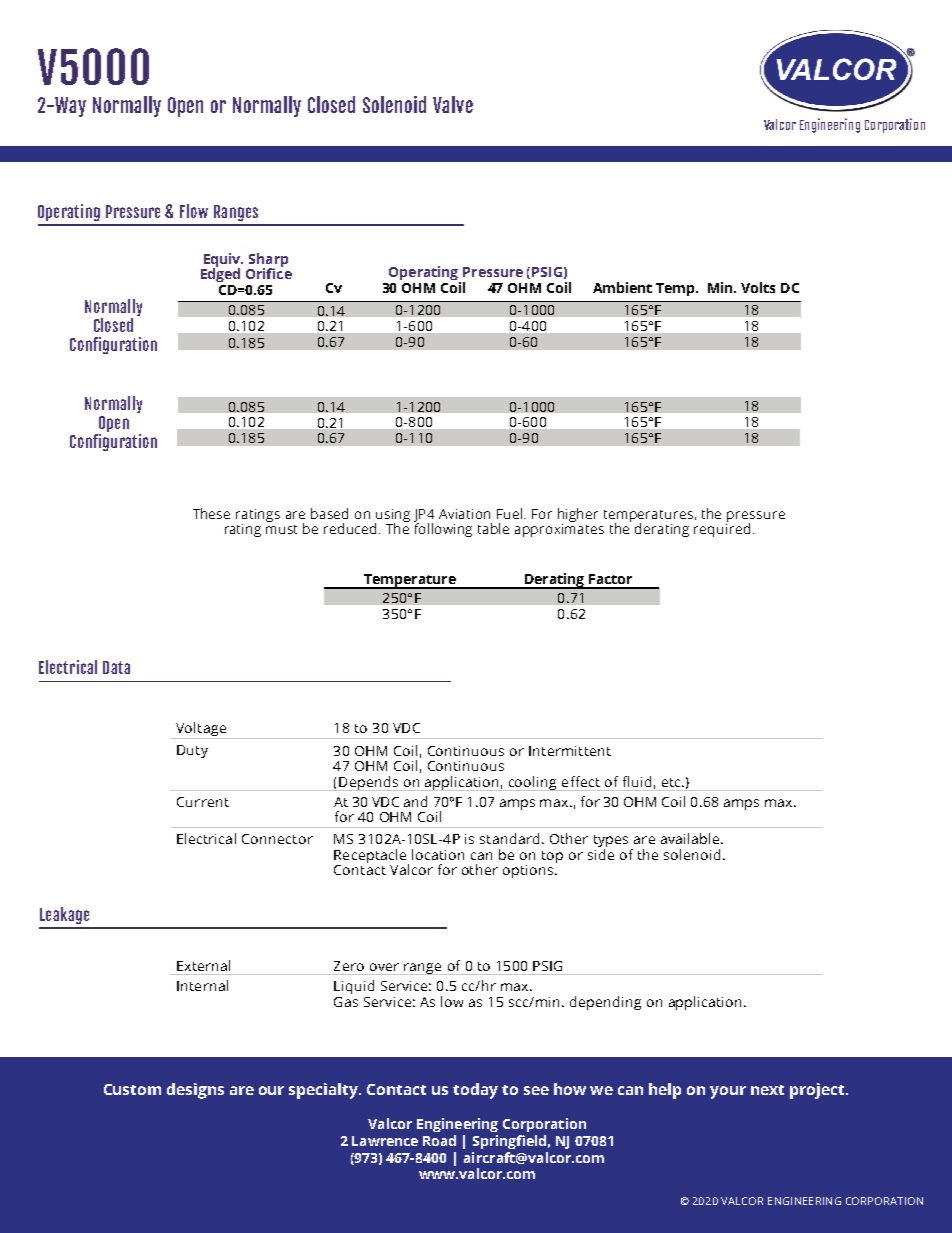 This screenshot has height=1233, width=952. Describe the element at coordinates (691, 838) in the screenshot. I see `available` at that location.
